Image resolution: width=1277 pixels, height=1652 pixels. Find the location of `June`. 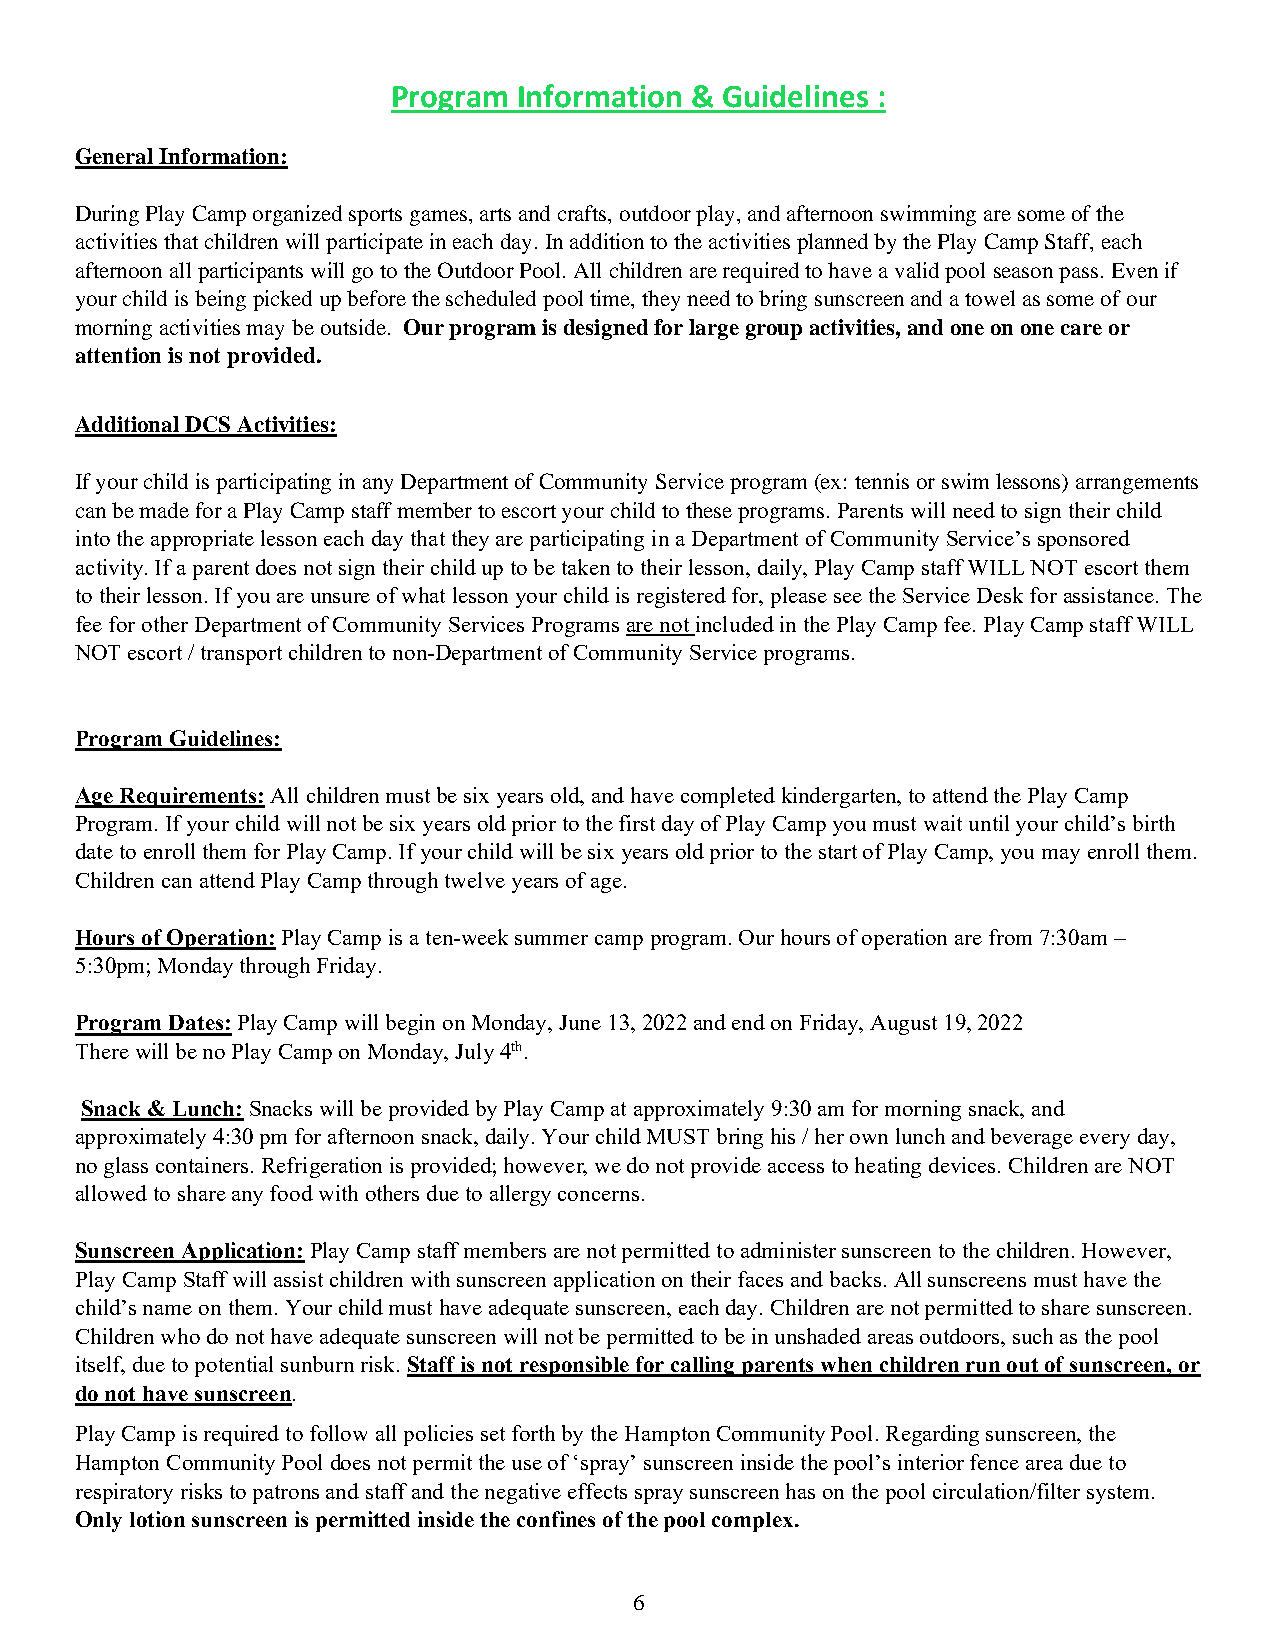

June is located at coordinates (580, 1022).
